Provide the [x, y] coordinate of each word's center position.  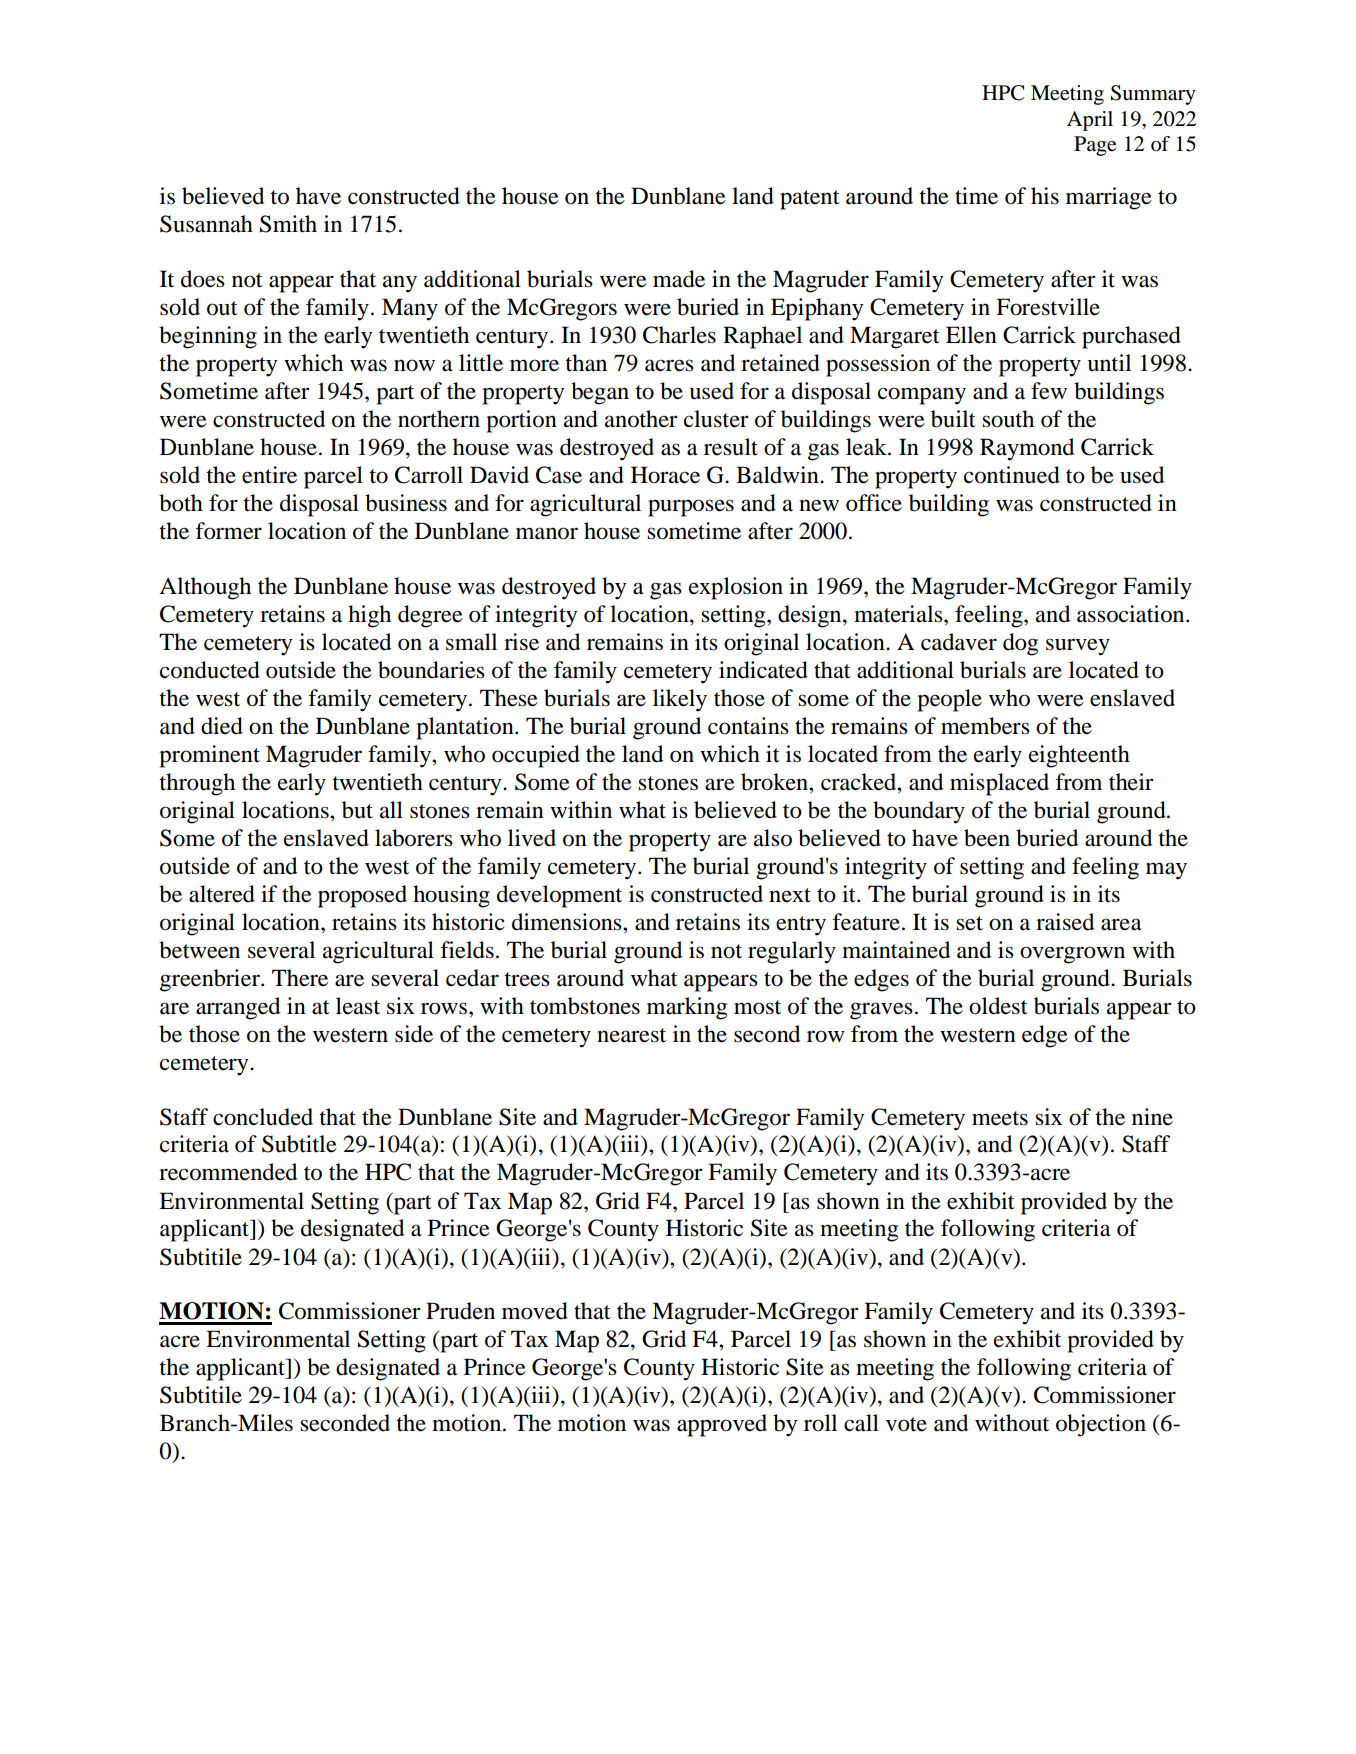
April [1090, 121]
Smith [288, 224]
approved [722, 1425]
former [228, 531]
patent [810, 200]
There [300, 978]
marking [687, 1008]
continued [1012, 475]
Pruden [460, 1311]
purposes [691, 508]
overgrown [1072, 955]
